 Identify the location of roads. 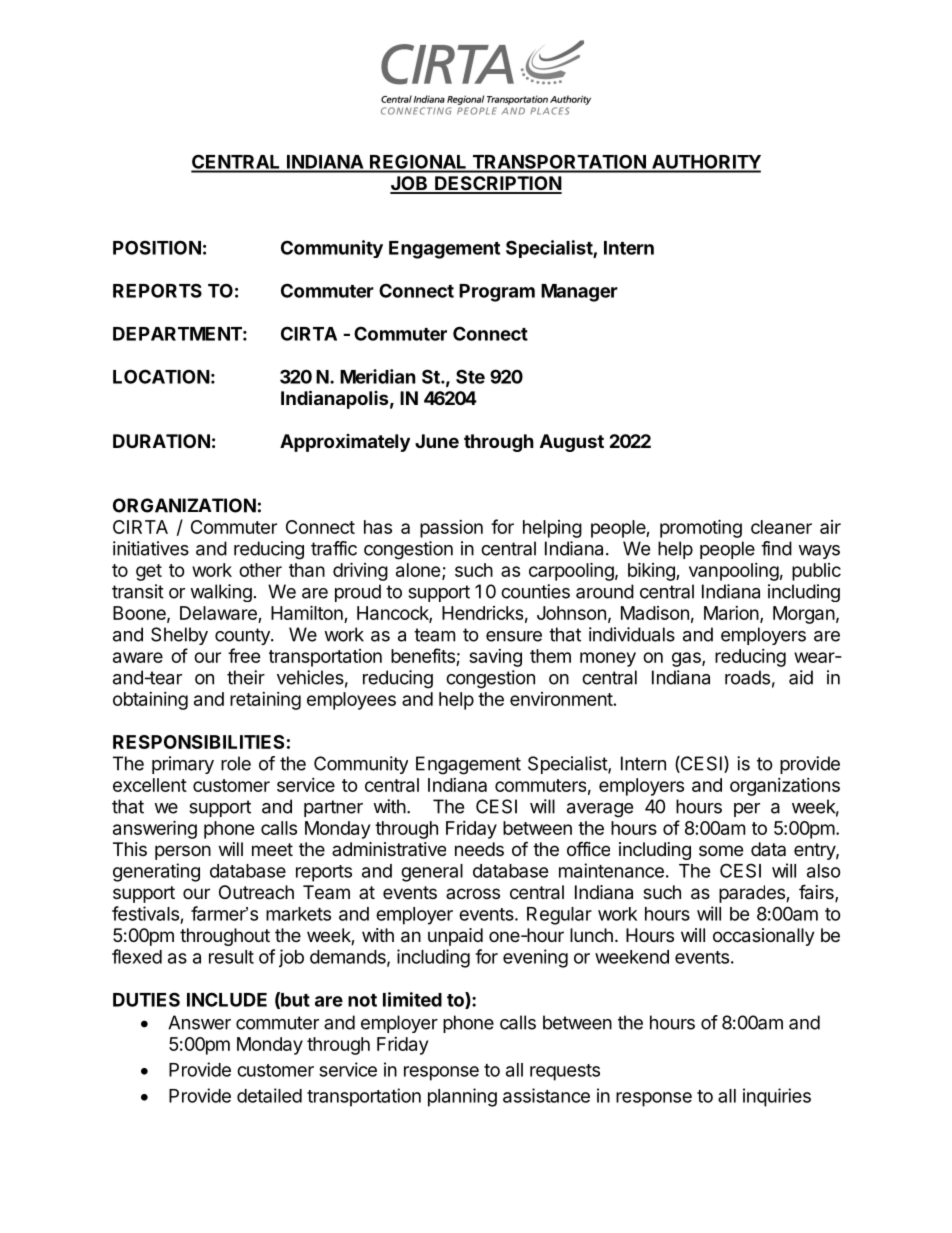
(747, 677).
